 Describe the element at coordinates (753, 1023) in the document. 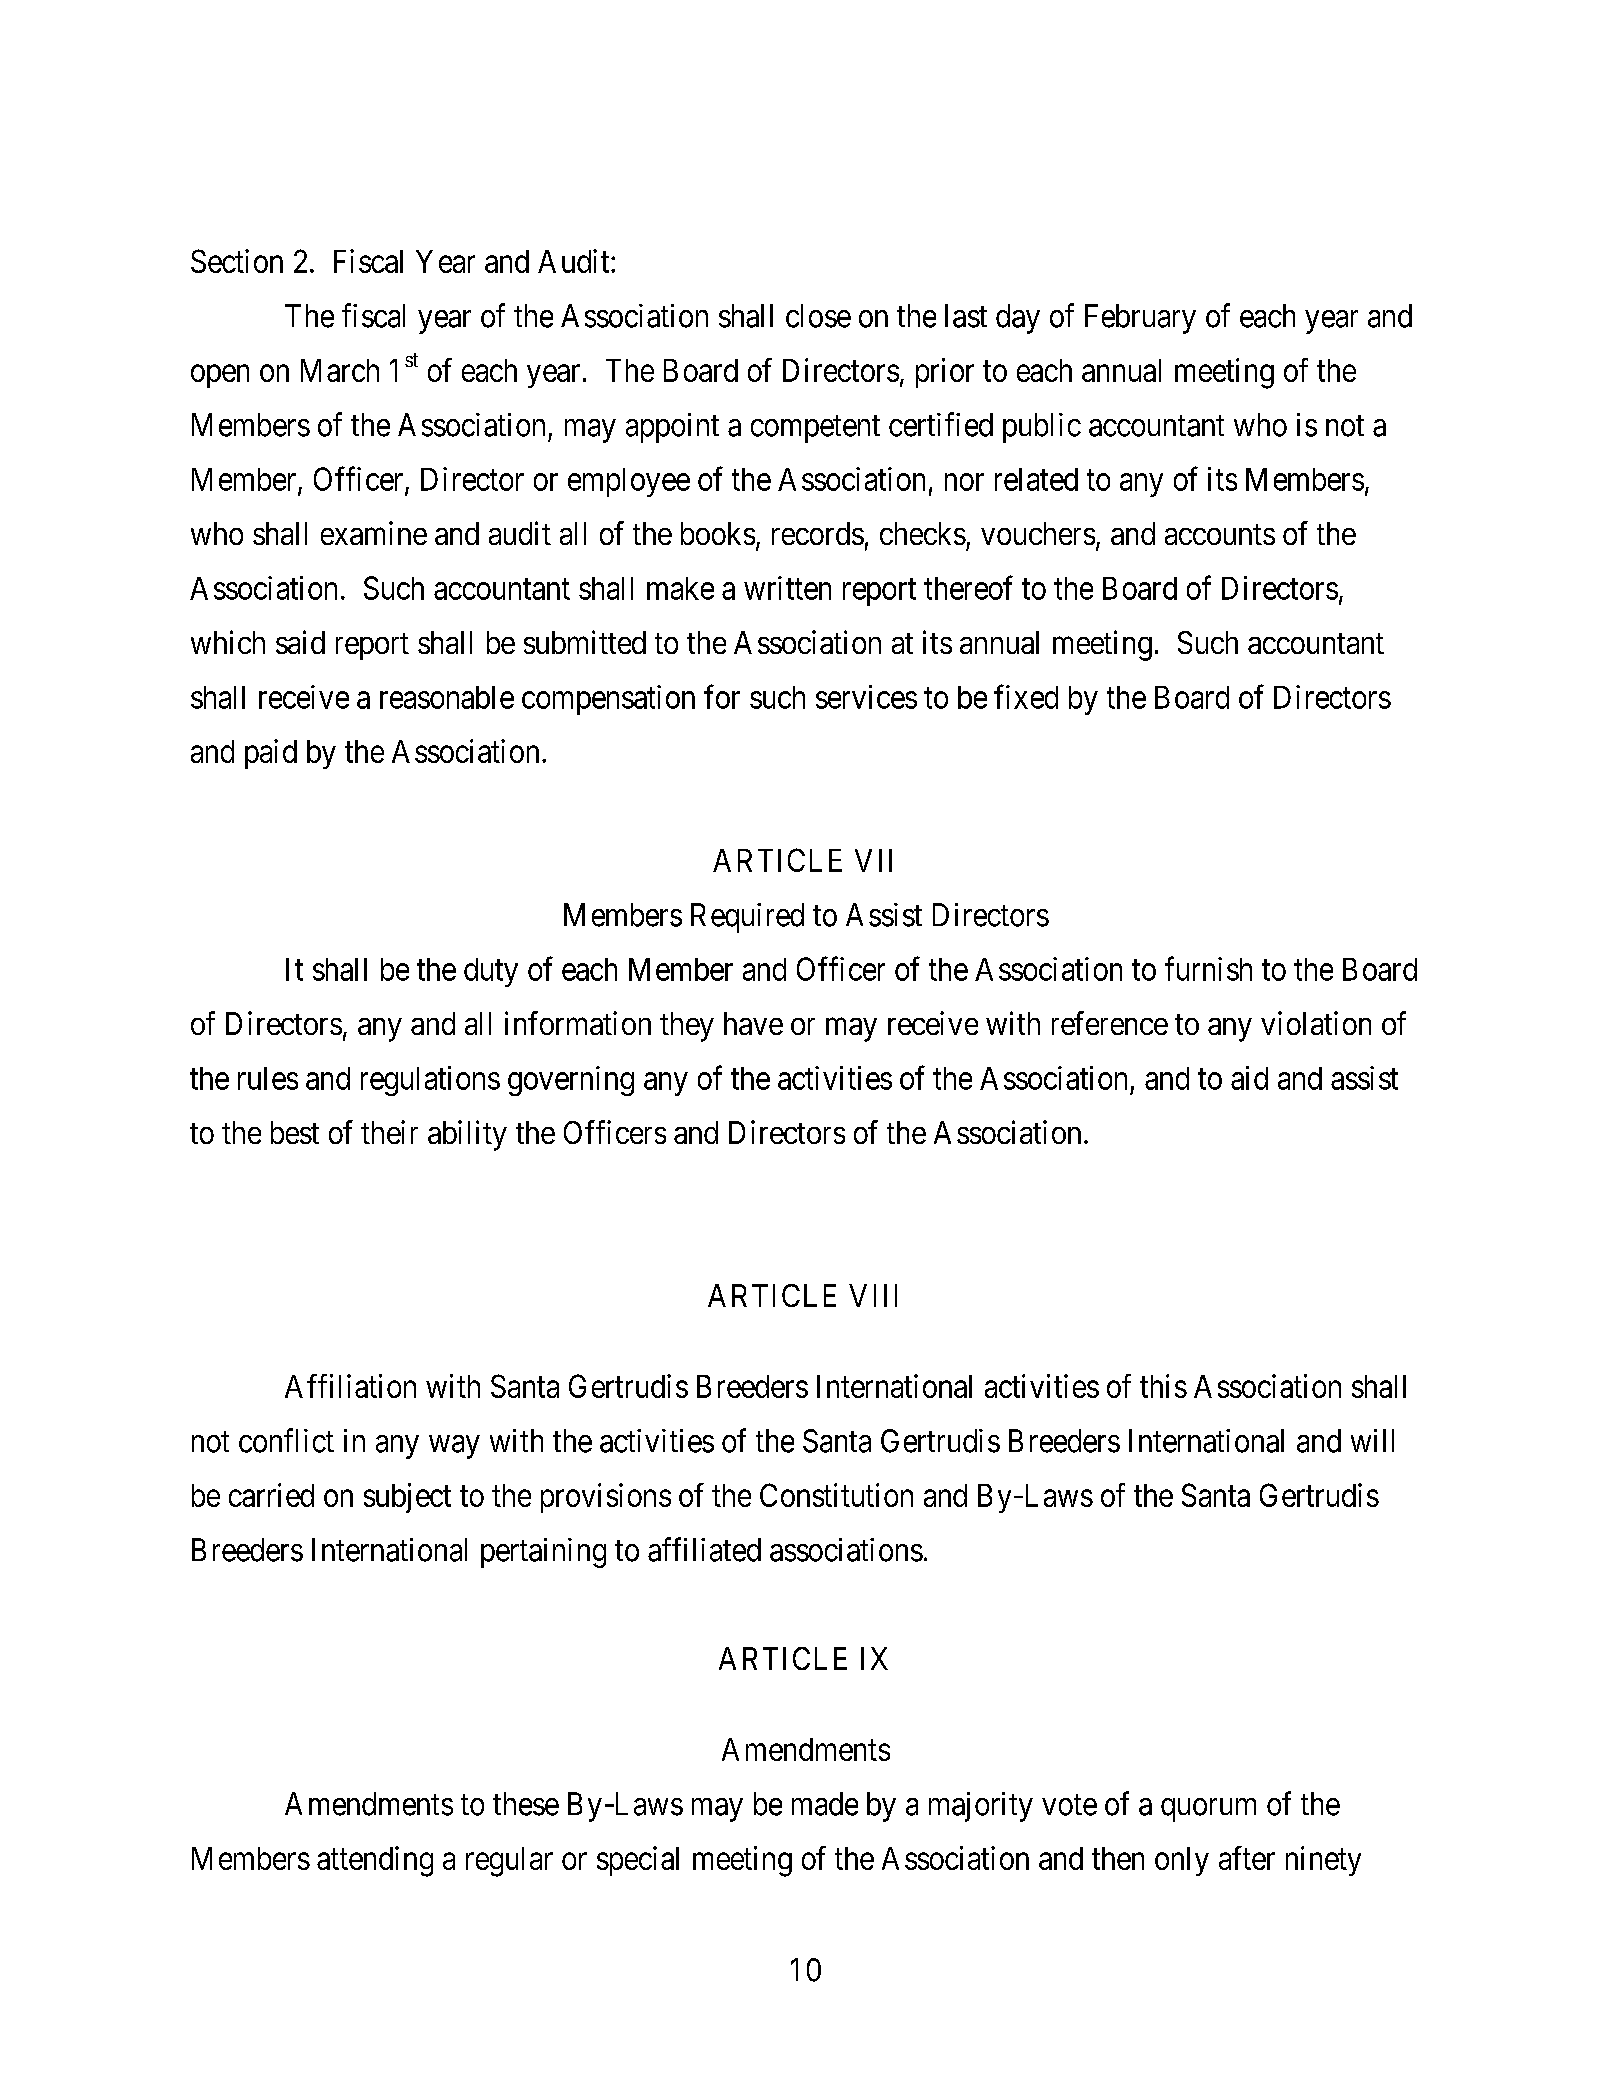

I see `have` at that location.
